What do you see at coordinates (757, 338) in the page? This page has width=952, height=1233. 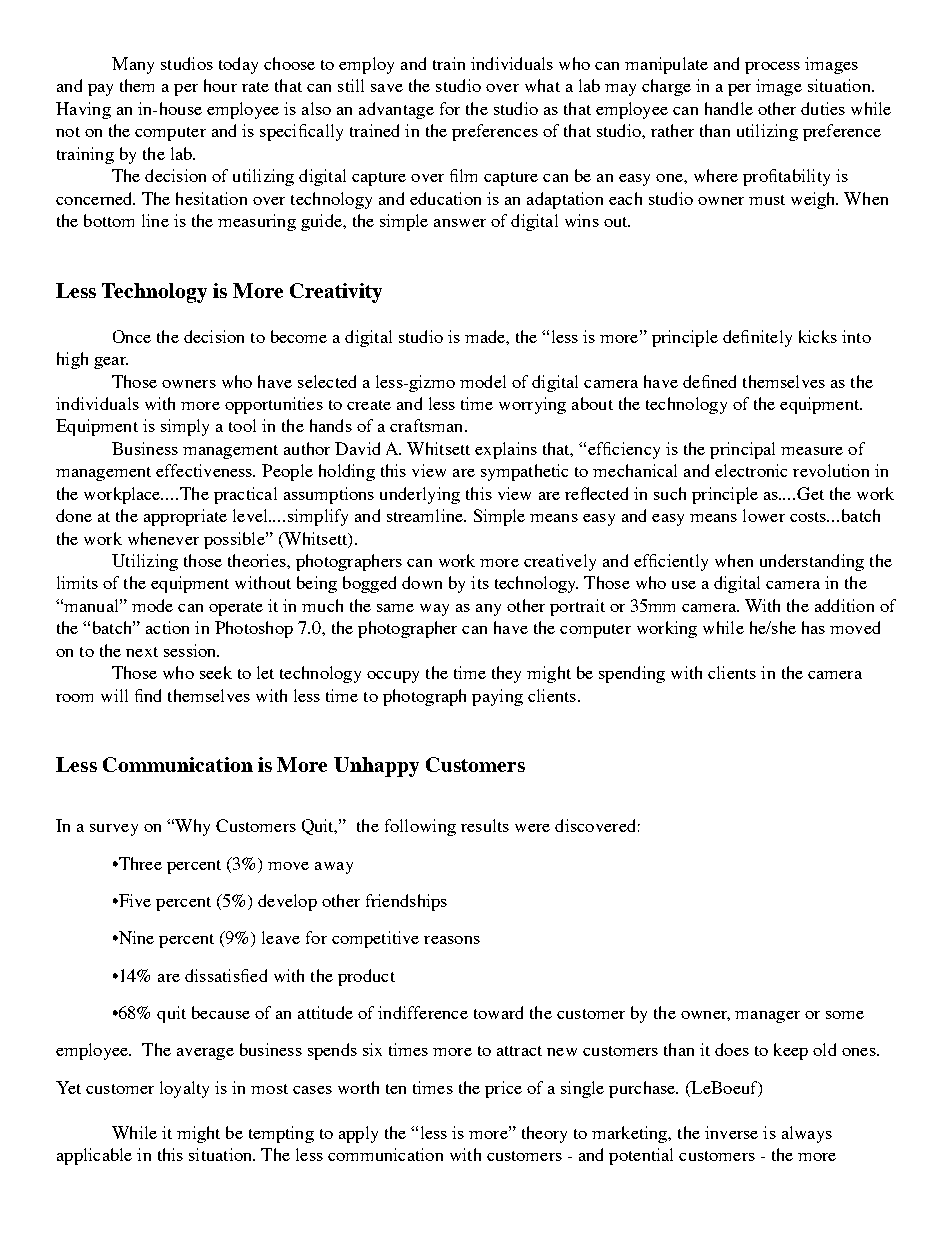 I see `definitely` at bounding box center [757, 338].
